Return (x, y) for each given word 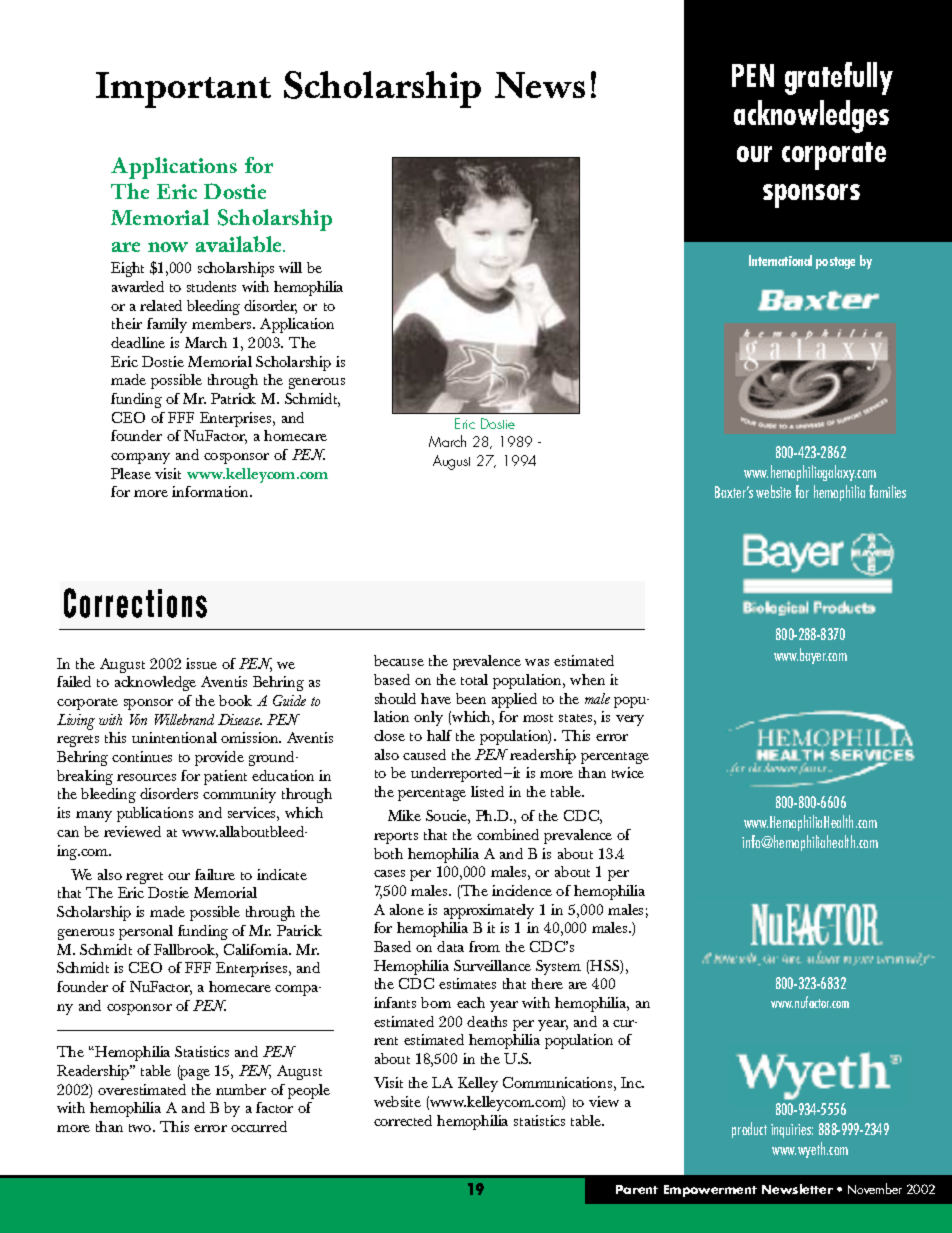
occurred (259, 1126)
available (240, 244)
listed (487, 791)
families (887, 491)
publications (155, 814)
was (537, 662)
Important (183, 90)
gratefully (839, 78)
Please (131, 473)
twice (628, 772)
